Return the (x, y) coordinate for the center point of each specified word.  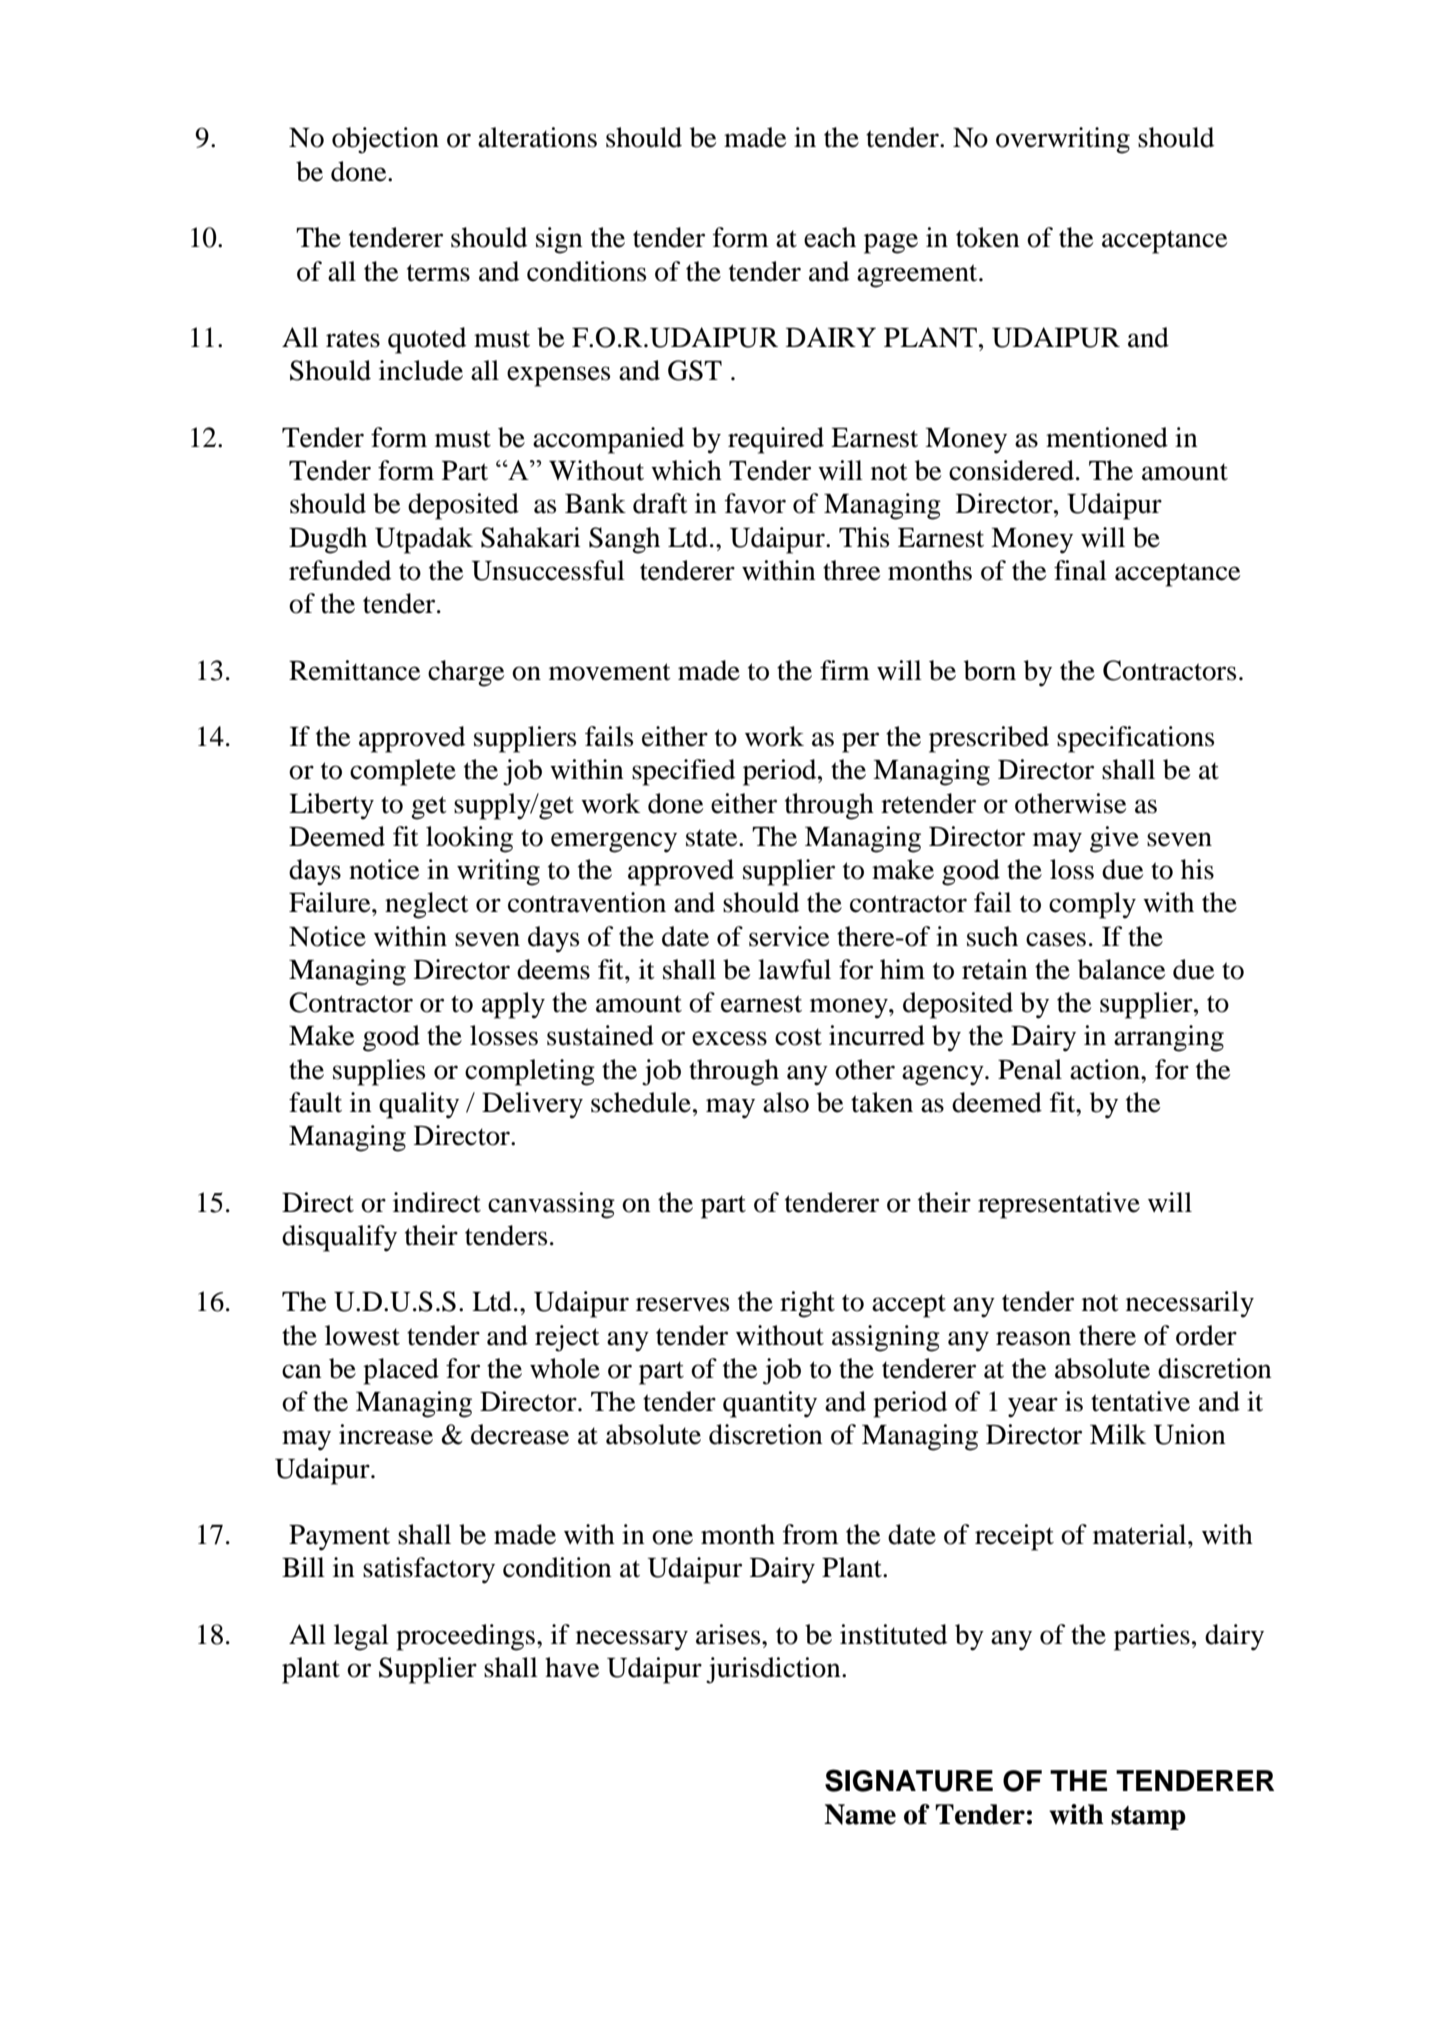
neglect (427, 905)
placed (401, 1371)
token (988, 237)
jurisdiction (774, 1670)
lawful (794, 969)
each (830, 237)
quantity (770, 1404)
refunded (340, 570)
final (1080, 570)
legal (361, 1637)
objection (385, 140)
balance (1121, 969)
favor (755, 503)
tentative (1140, 1401)
